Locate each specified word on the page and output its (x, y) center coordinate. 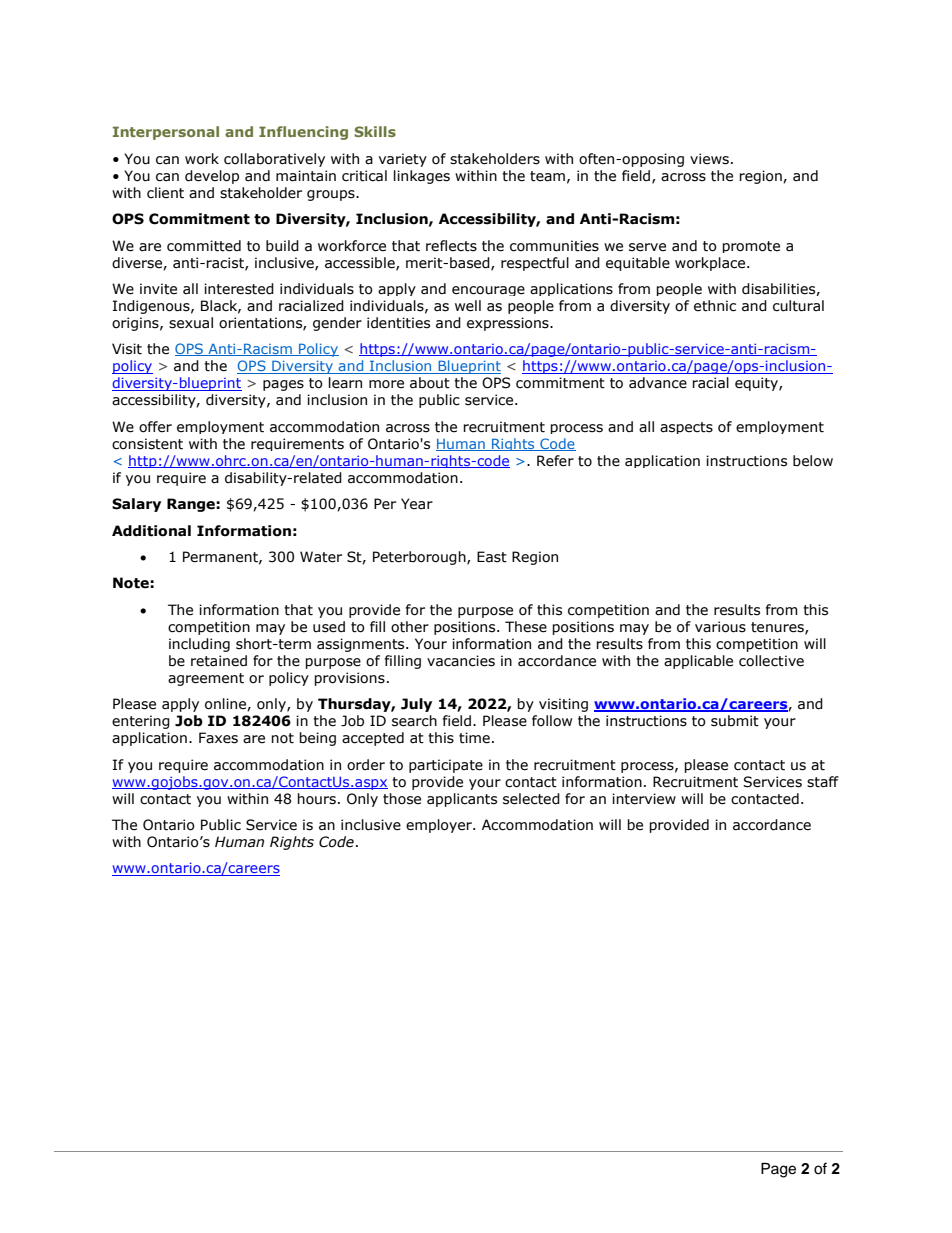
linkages (422, 177)
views (709, 159)
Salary (136, 505)
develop (212, 177)
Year (417, 504)
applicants (462, 800)
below (813, 461)
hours (316, 799)
